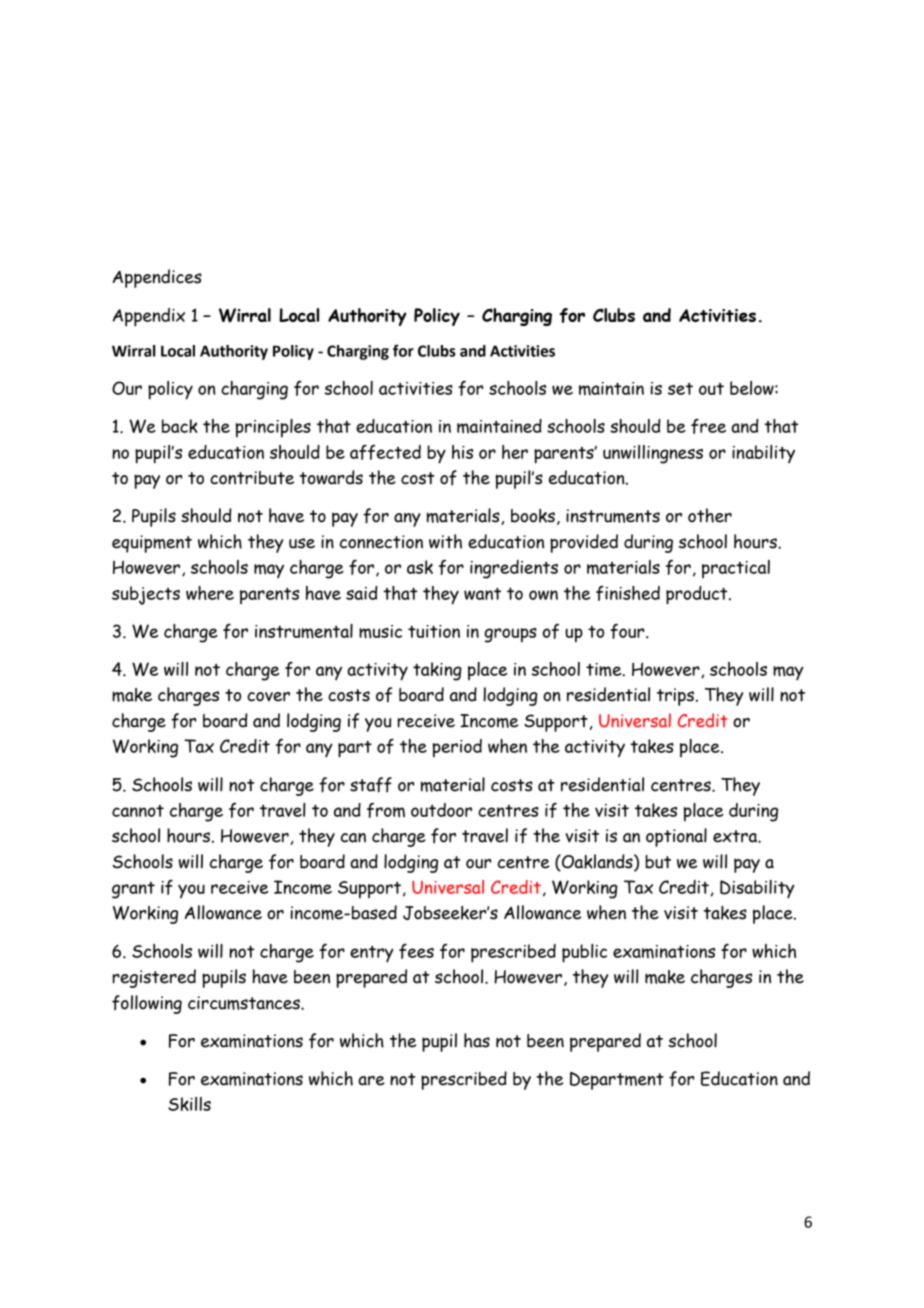 Image resolution: width=924 pixels, height=1308 pixels. I want to click on optional, so click(676, 837).
